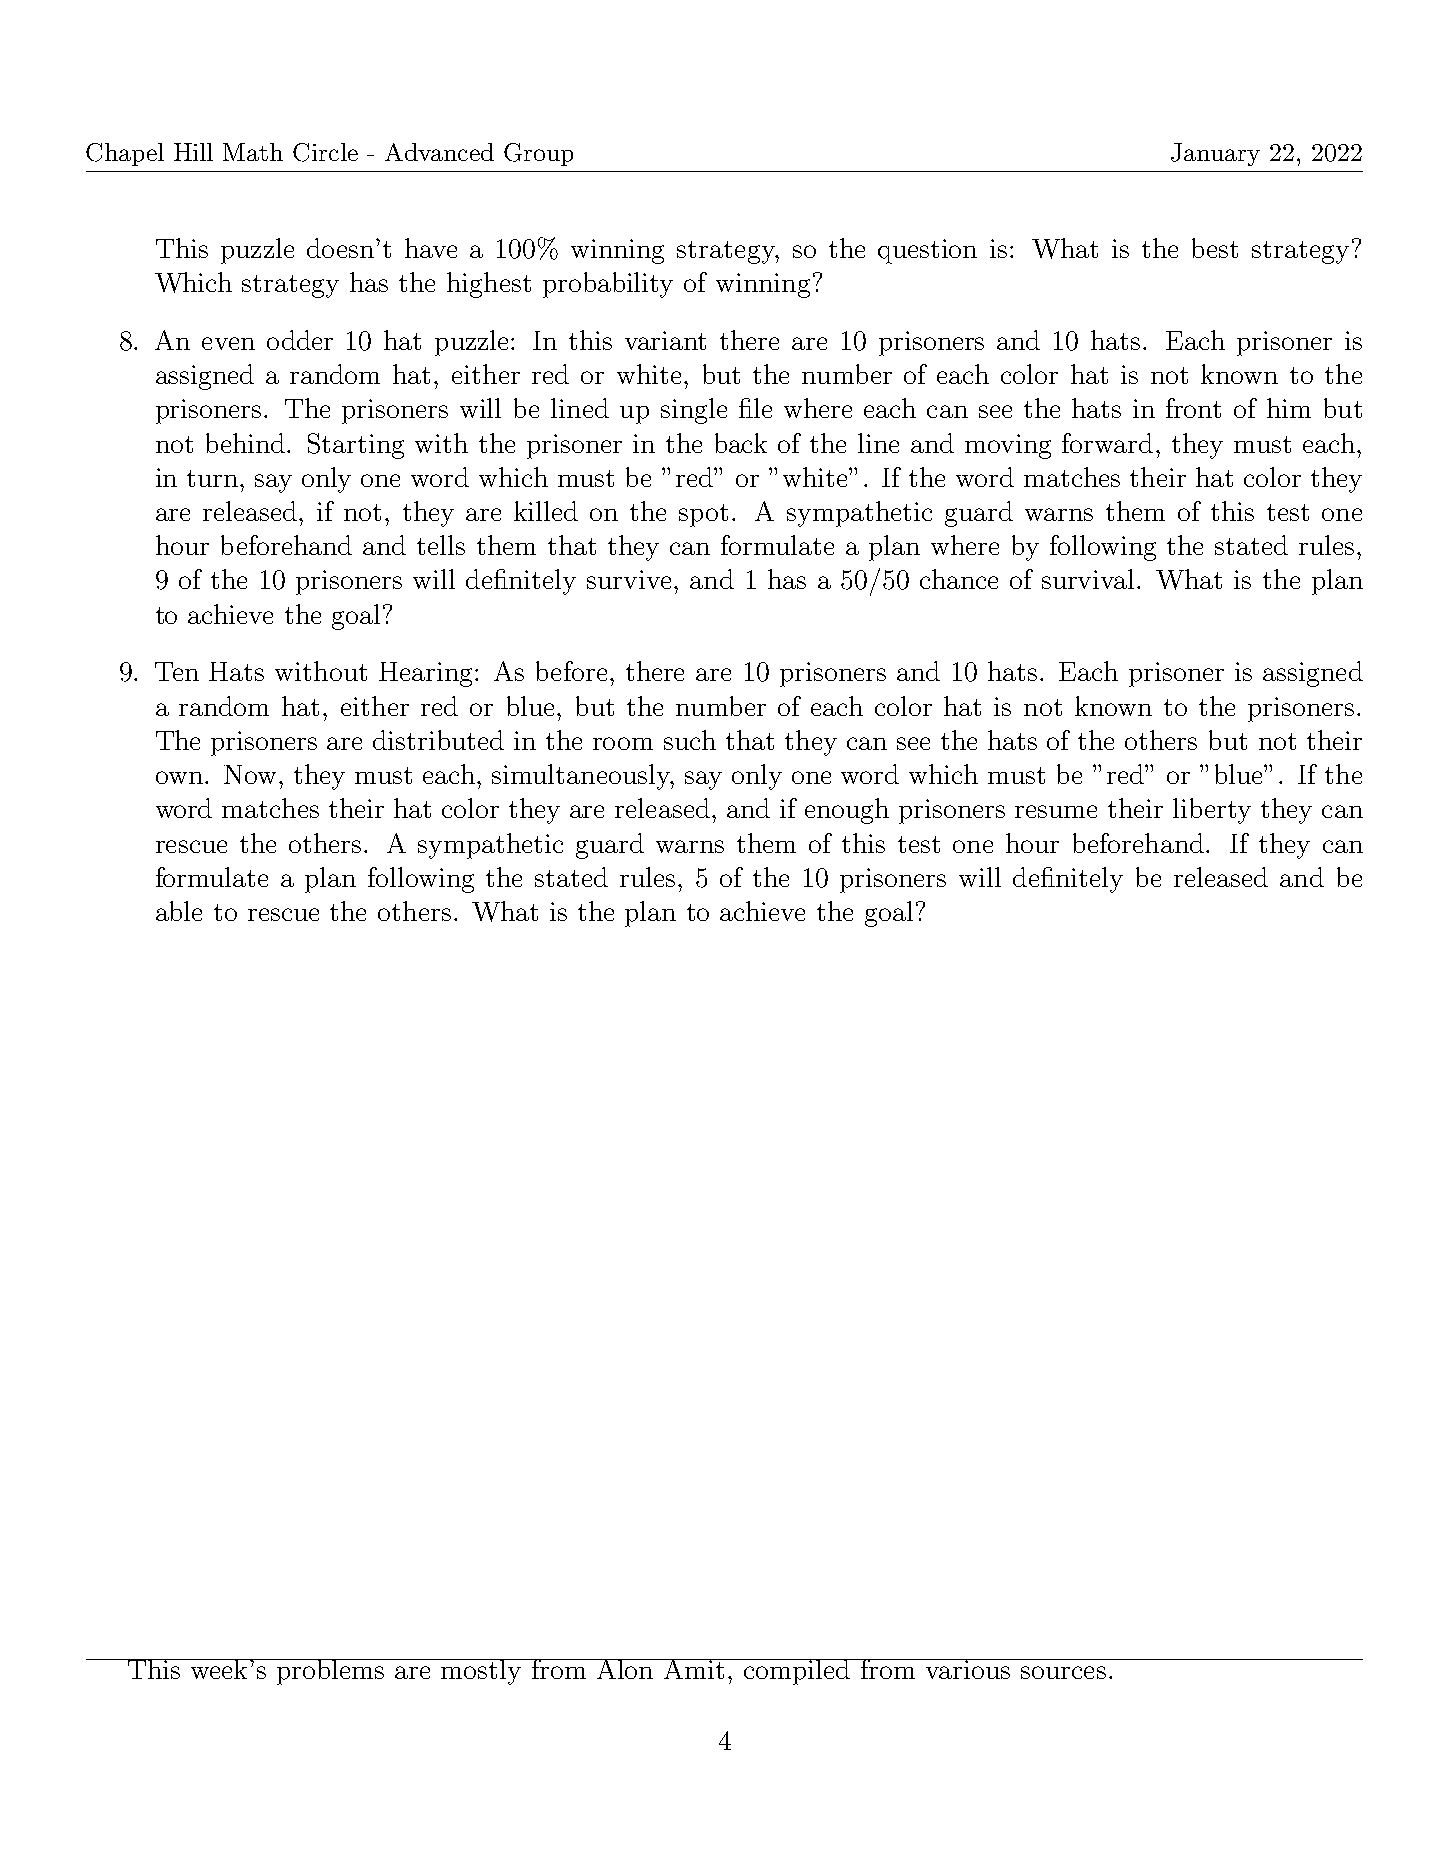 This image has height=1876, width=1449. What do you see at coordinates (1212, 811) in the image?
I see `liberty` at bounding box center [1212, 811].
